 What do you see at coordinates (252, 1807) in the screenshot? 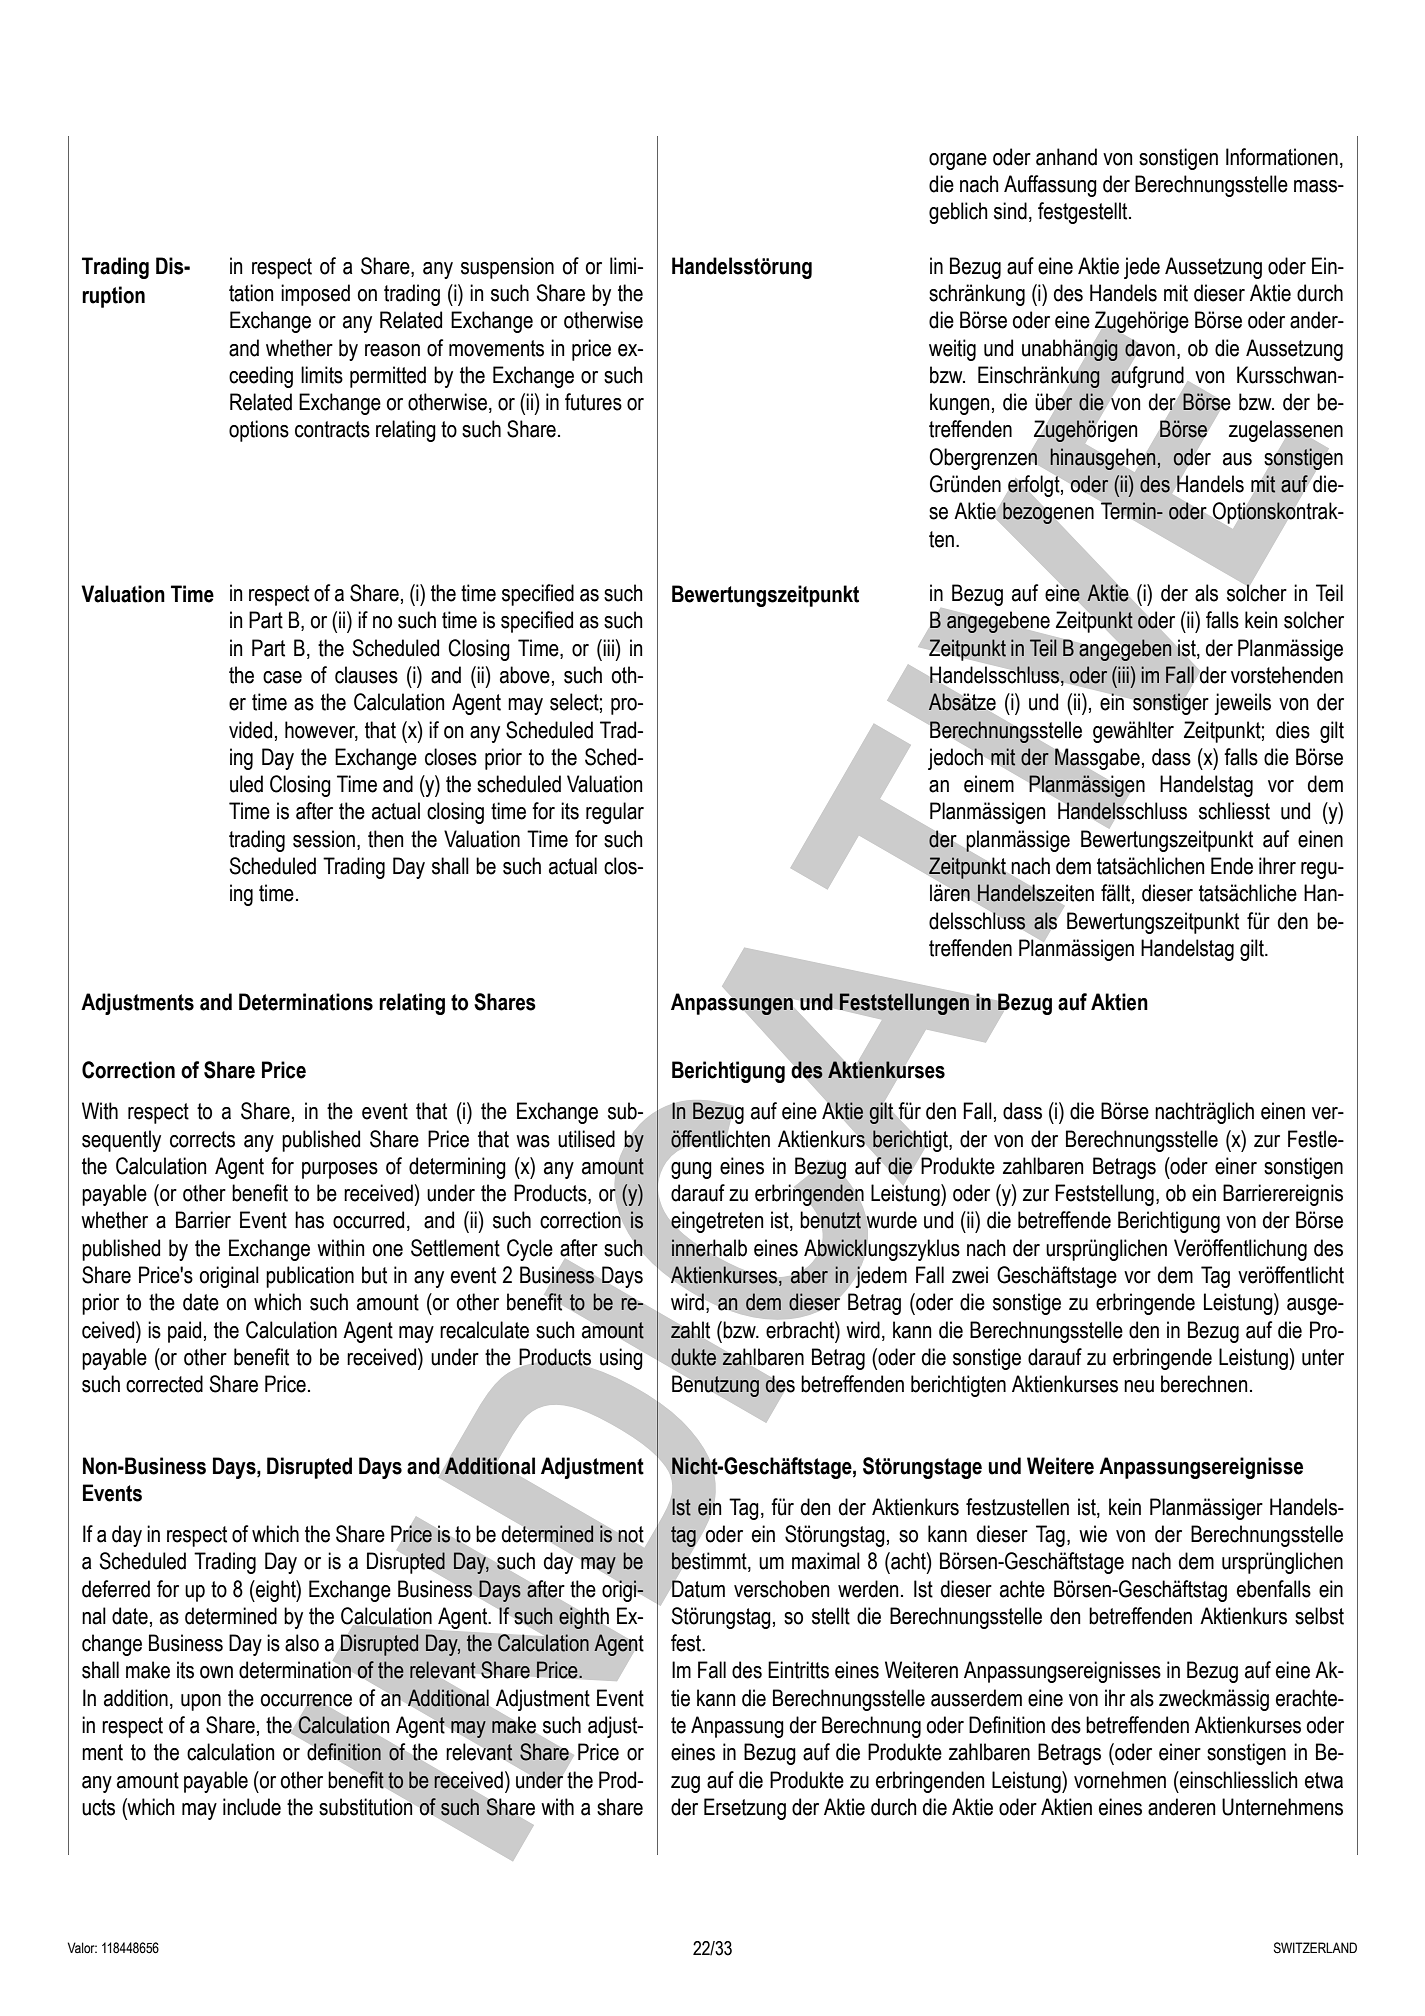
I see `include` at bounding box center [252, 1807].
